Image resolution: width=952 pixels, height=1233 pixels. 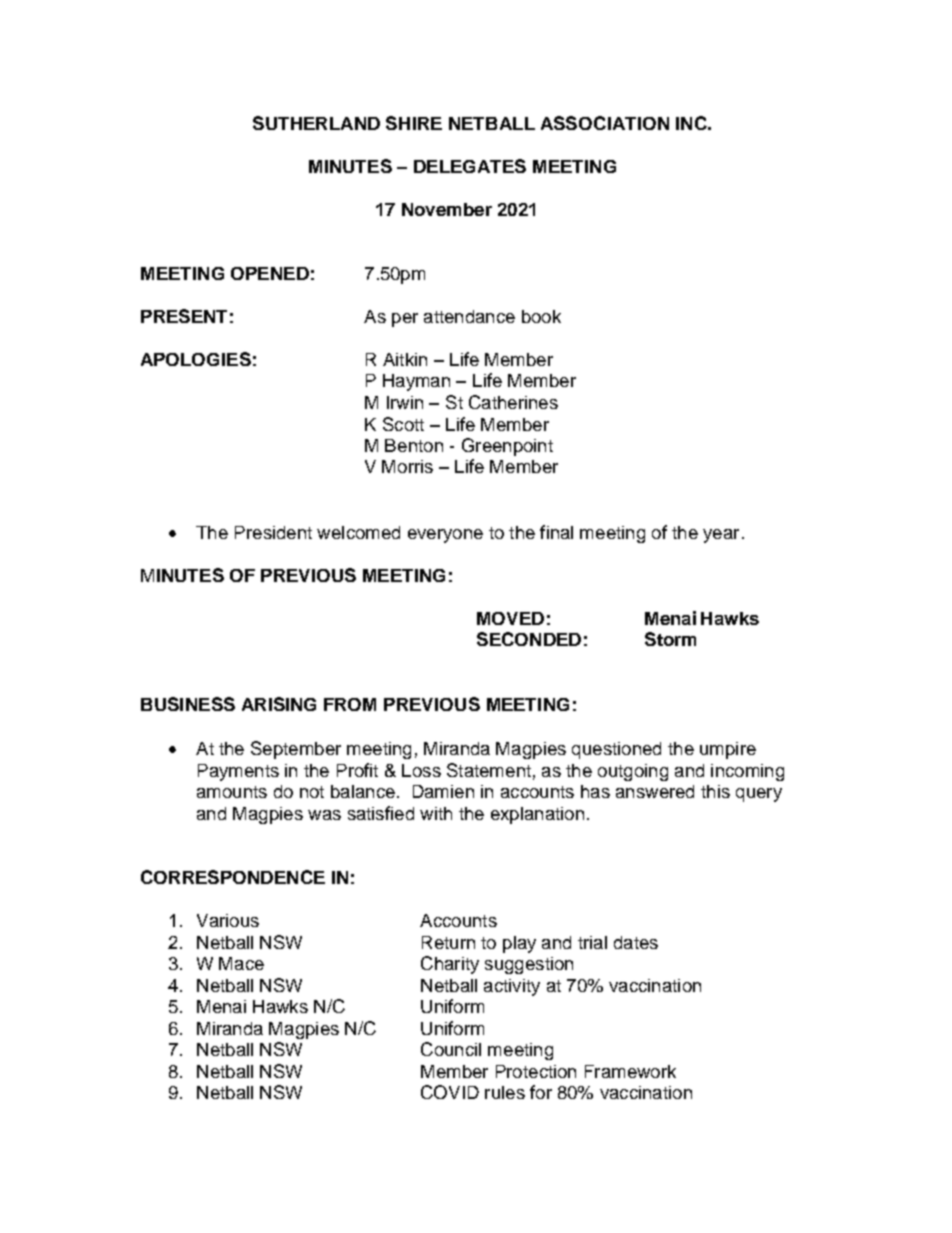 I want to click on Mace, so click(x=241, y=963).
